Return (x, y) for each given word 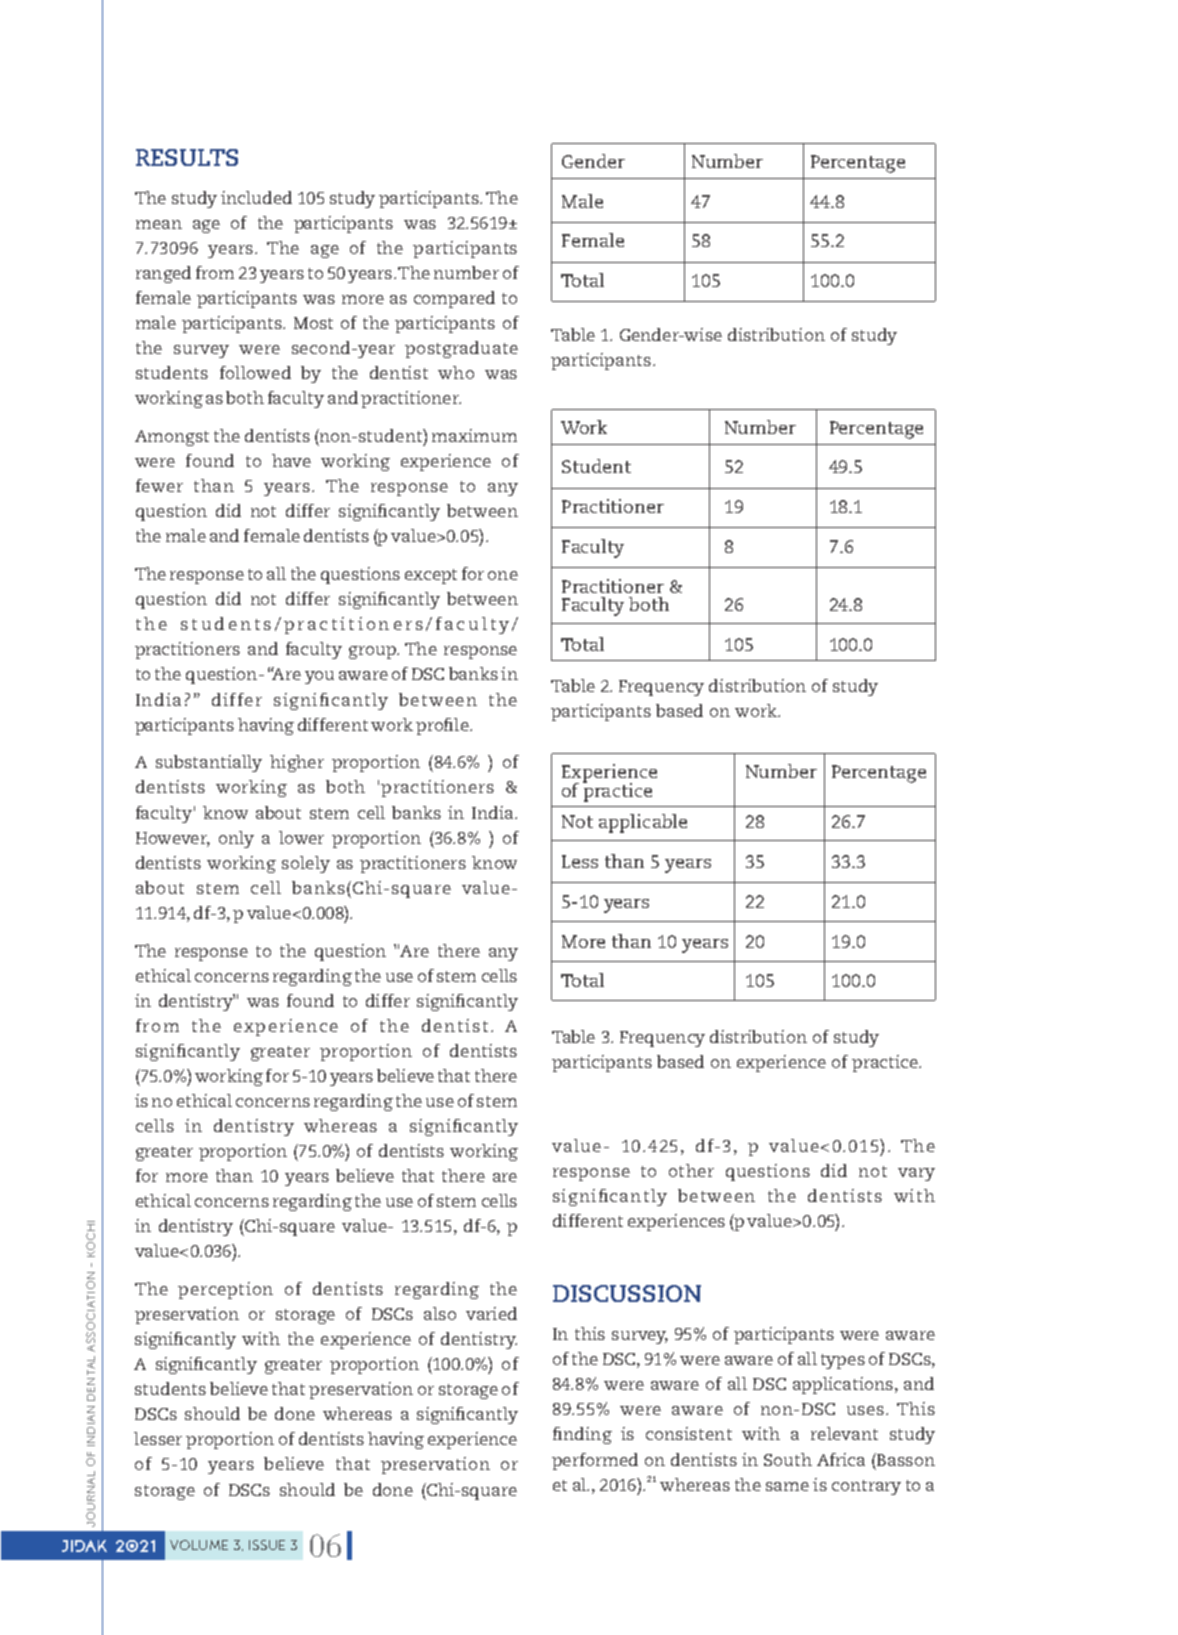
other (691, 1170)
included (256, 197)
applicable (643, 823)
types (843, 1361)
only (236, 839)
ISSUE (267, 1545)
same (787, 1486)
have (291, 460)
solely (306, 864)
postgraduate (461, 349)
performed (595, 1461)
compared (454, 299)
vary (916, 1174)
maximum (474, 435)
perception (225, 1290)
